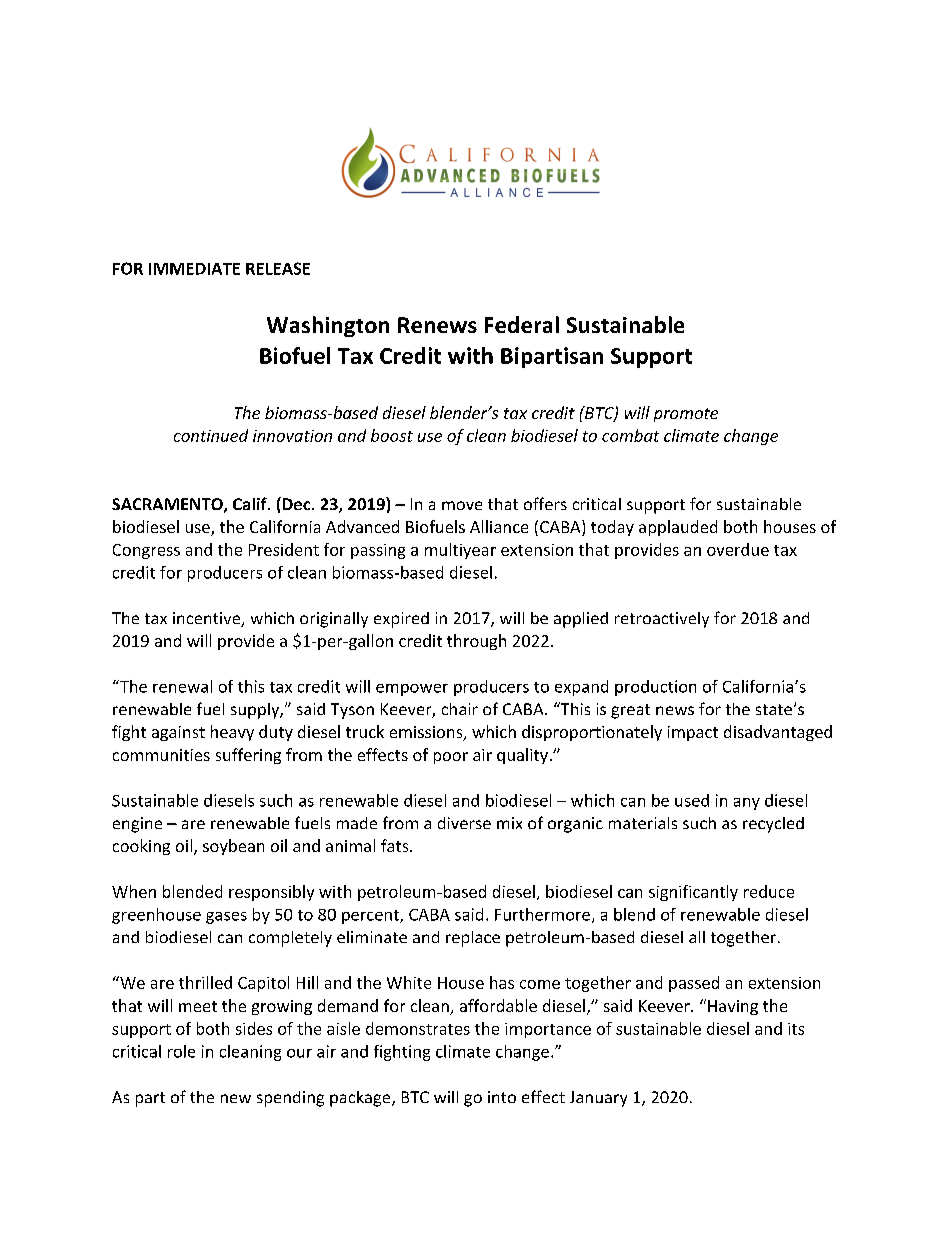 The image size is (952, 1233). What do you see at coordinates (254, 1028) in the screenshot?
I see `sides` at bounding box center [254, 1028].
